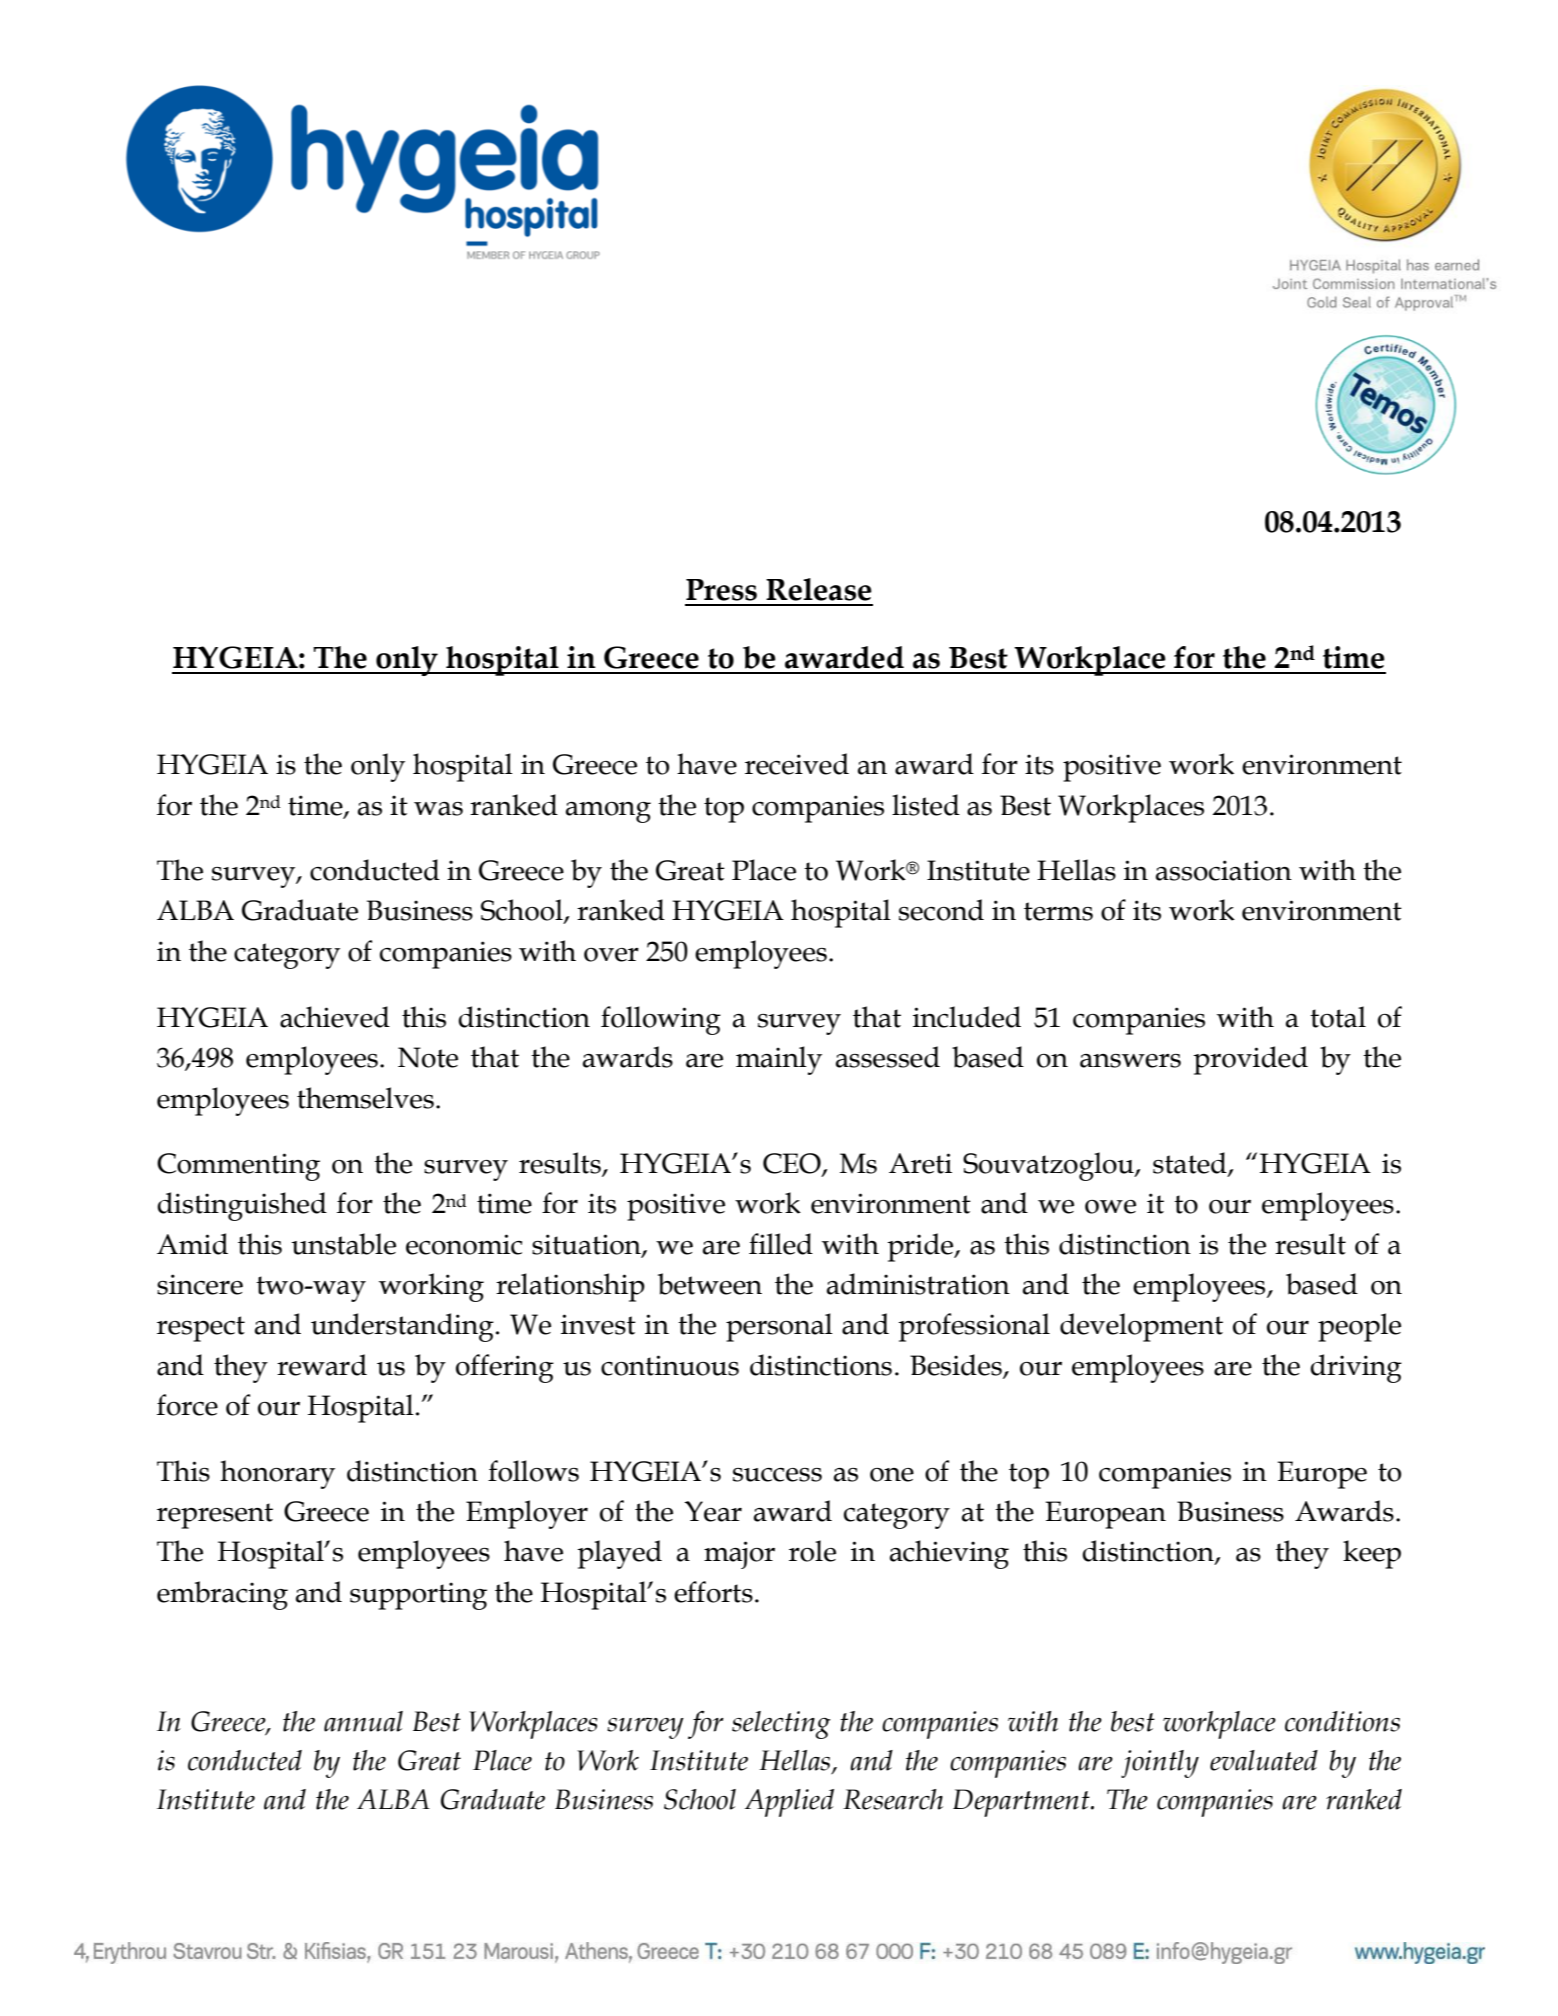 Image resolution: width=1558 pixels, height=2016 pixels. Describe the element at coordinates (779, 1327) in the screenshot. I see `personal` at that location.
